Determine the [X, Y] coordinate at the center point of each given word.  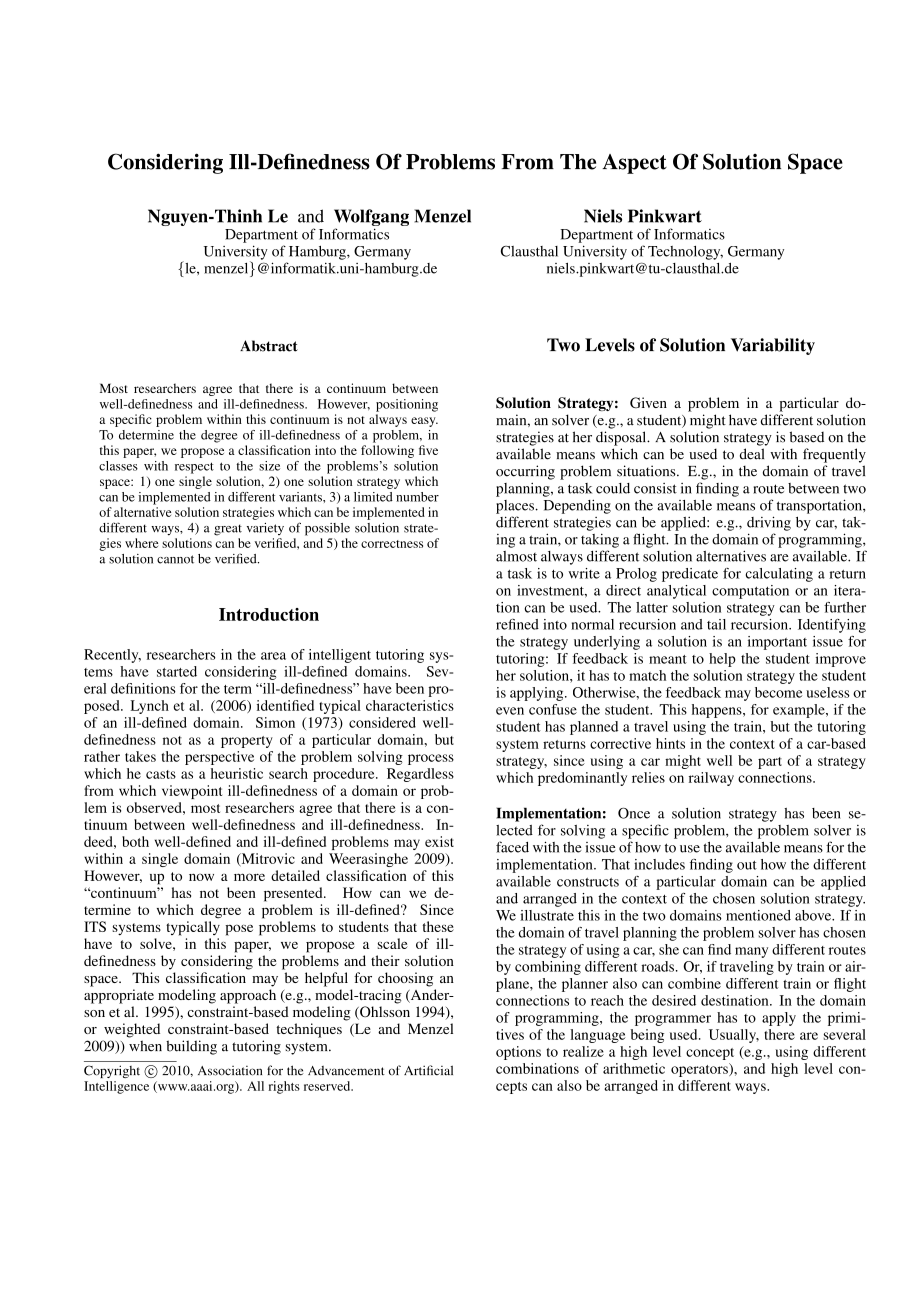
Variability [773, 346]
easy [424, 422]
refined [517, 624]
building [191, 1047]
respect [194, 468]
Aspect [634, 164]
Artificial [428, 1070]
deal [752, 454]
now [201, 877]
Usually [734, 1036]
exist [439, 841]
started [177, 671]
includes [659, 864]
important [777, 643]
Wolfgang [371, 219]
